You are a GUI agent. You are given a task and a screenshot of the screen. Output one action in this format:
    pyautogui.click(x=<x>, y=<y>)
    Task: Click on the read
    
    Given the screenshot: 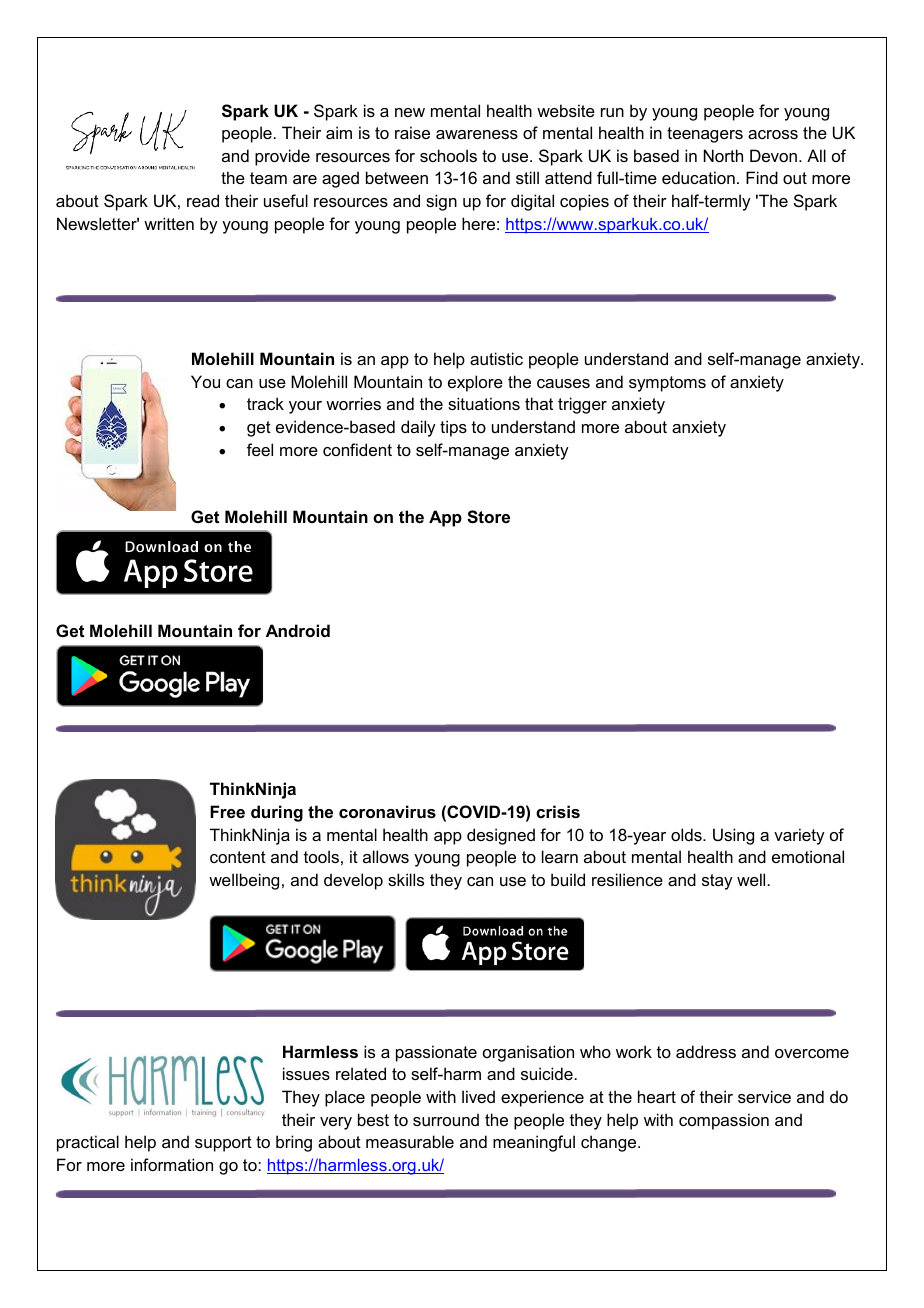 What is the action you would take?
    pyautogui.click(x=203, y=200)
